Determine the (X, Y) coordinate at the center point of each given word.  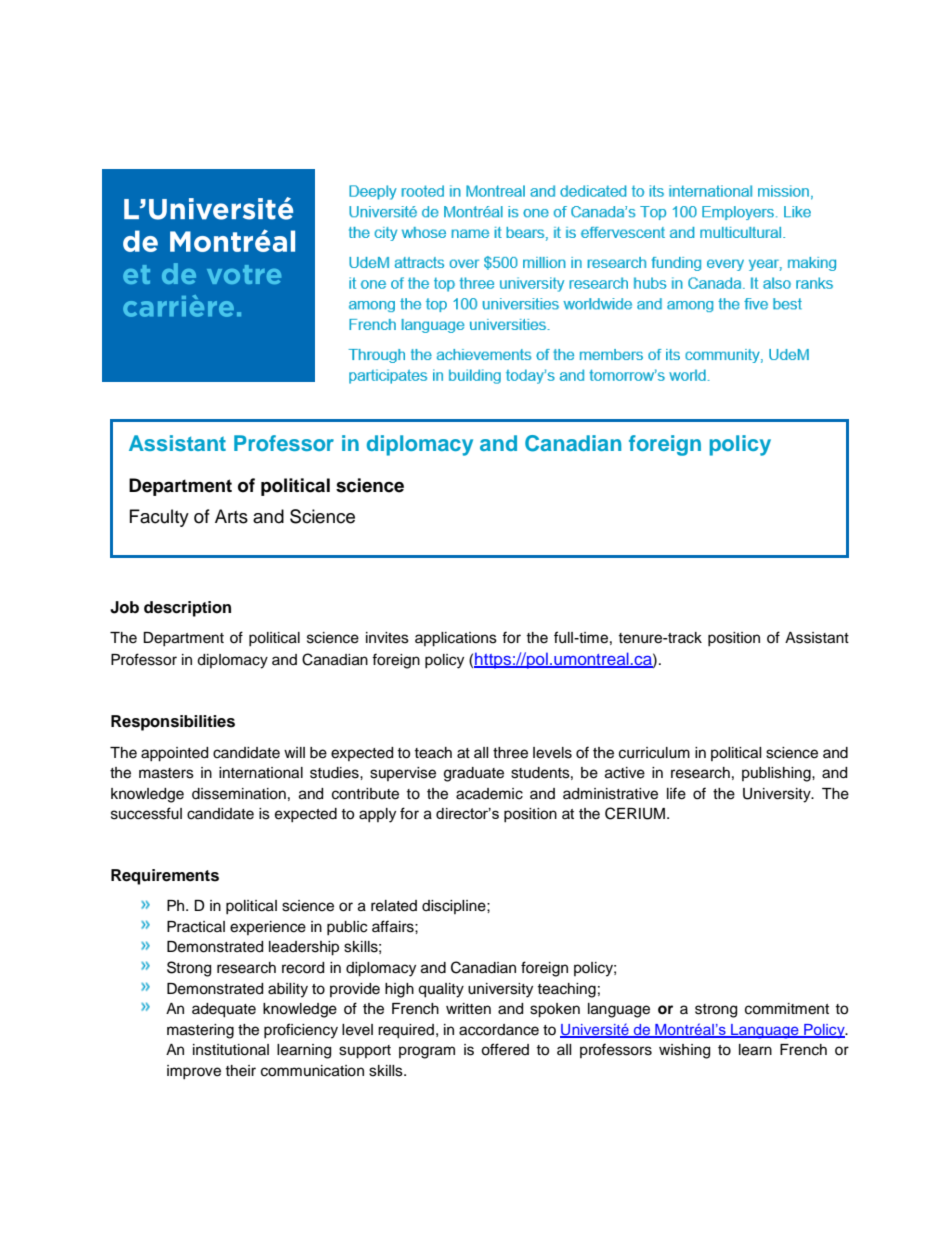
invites (387, 638)
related (394, 906)
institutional (231, 1050)
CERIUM (636, 813)
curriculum (654, 753)
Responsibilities (173, 723)
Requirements (165, 877)
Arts (231, 516)
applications (456, 639)
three (510, 753)
